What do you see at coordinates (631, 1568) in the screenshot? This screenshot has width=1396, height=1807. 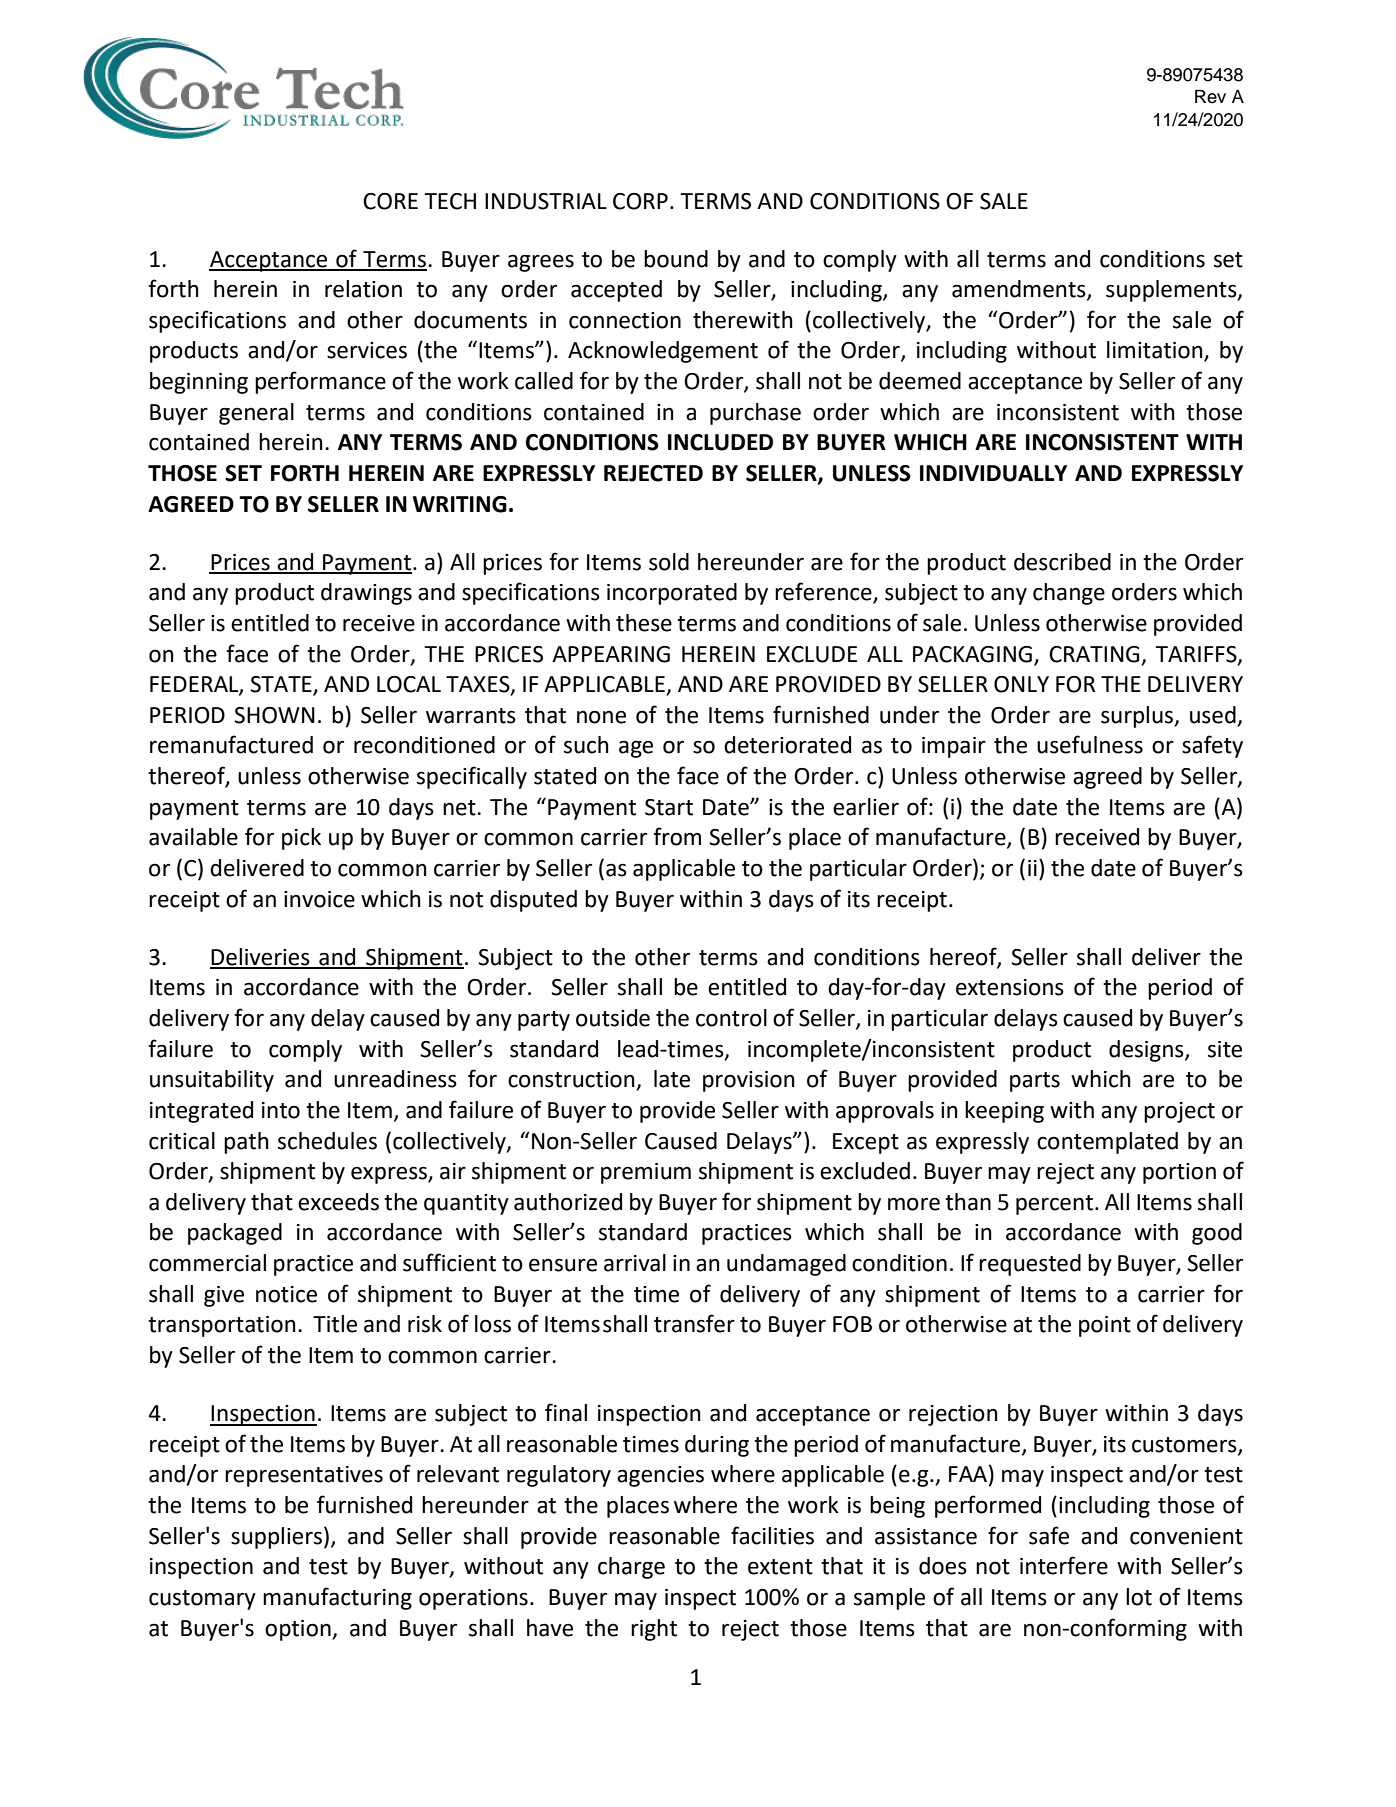 I see `charge` at bounding box center [631, 1568].
